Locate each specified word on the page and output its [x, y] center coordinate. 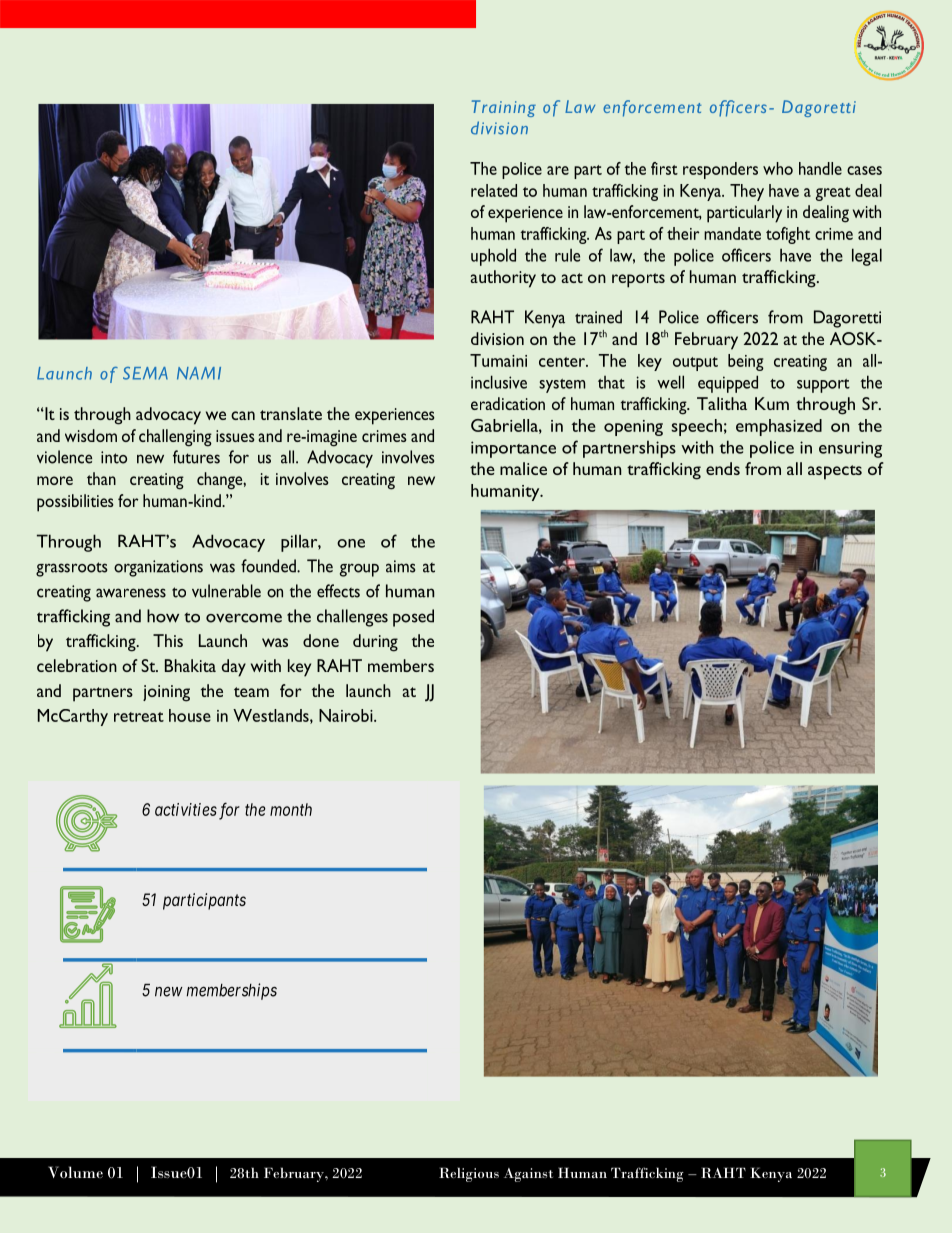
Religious [469, 1174]
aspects [835, 472]
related [494, 190]
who [778, 168]
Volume [75, 1172]
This [168, 640]
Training [504, 108]
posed [413, 618]
